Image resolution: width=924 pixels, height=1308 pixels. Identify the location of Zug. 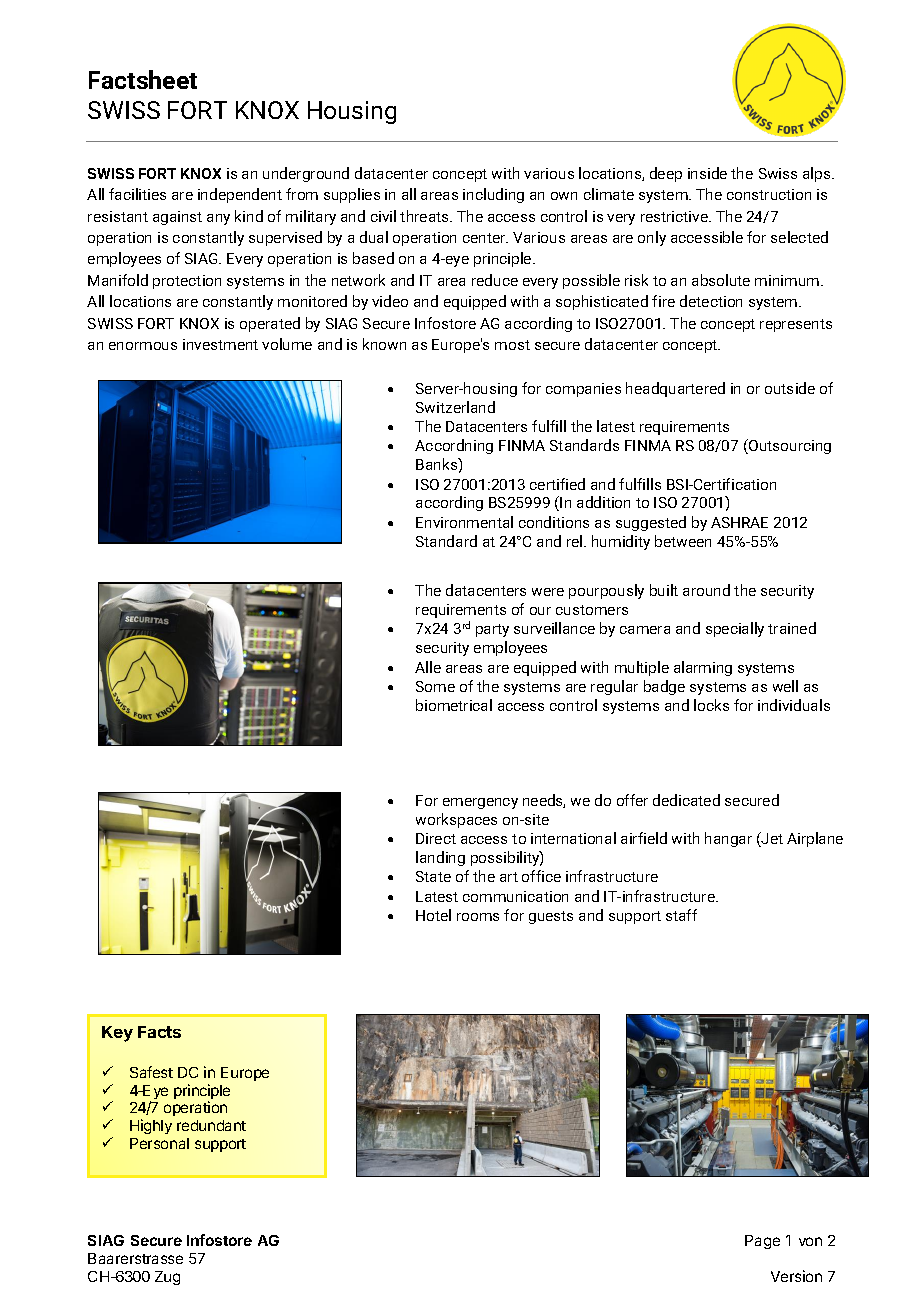
(167, 1278).
